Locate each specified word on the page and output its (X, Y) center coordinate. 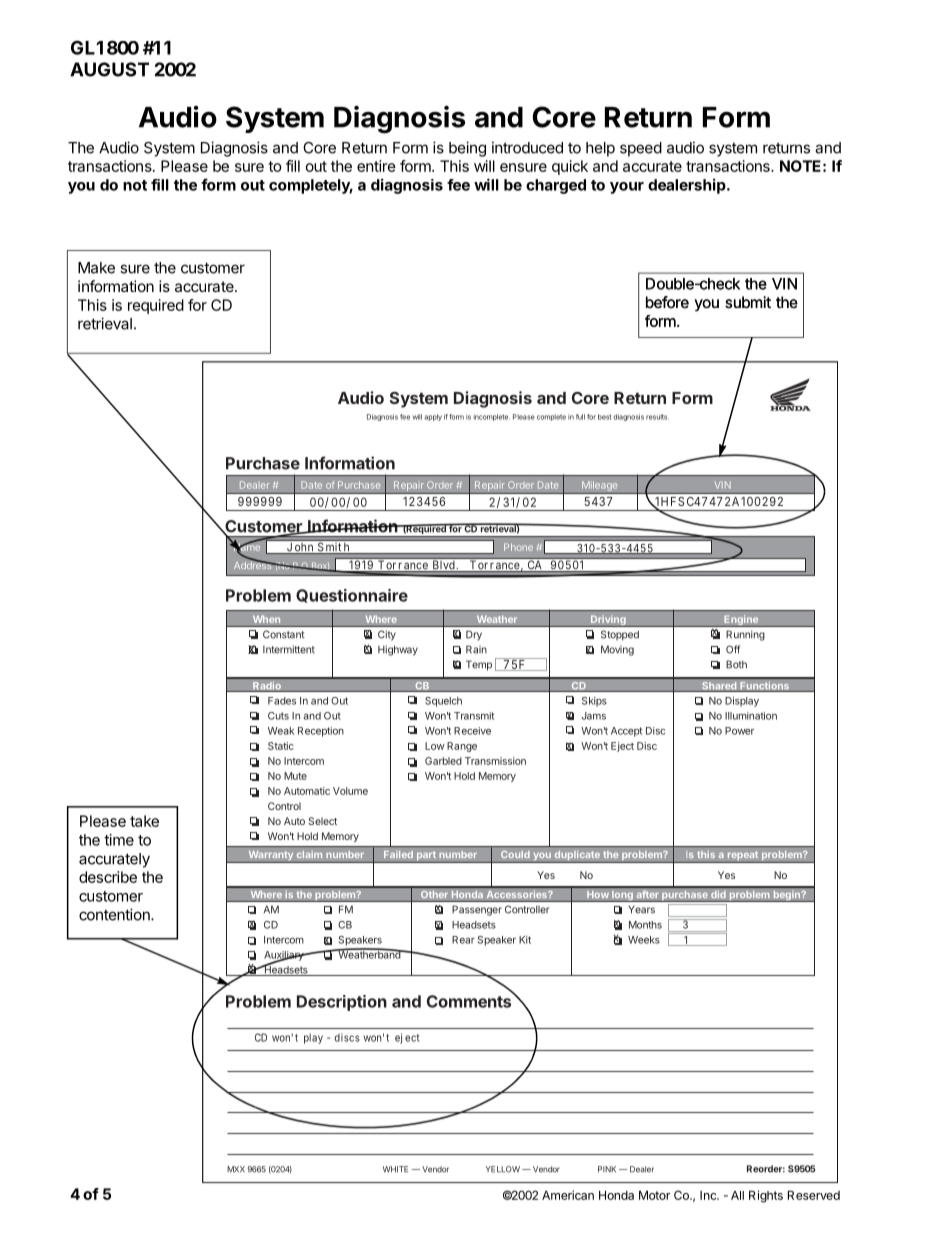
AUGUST (109, 69)
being (467, 149)
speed (641, 149)
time (119, 840)
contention (115, 914)
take (144, 821)
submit (748, 302)
